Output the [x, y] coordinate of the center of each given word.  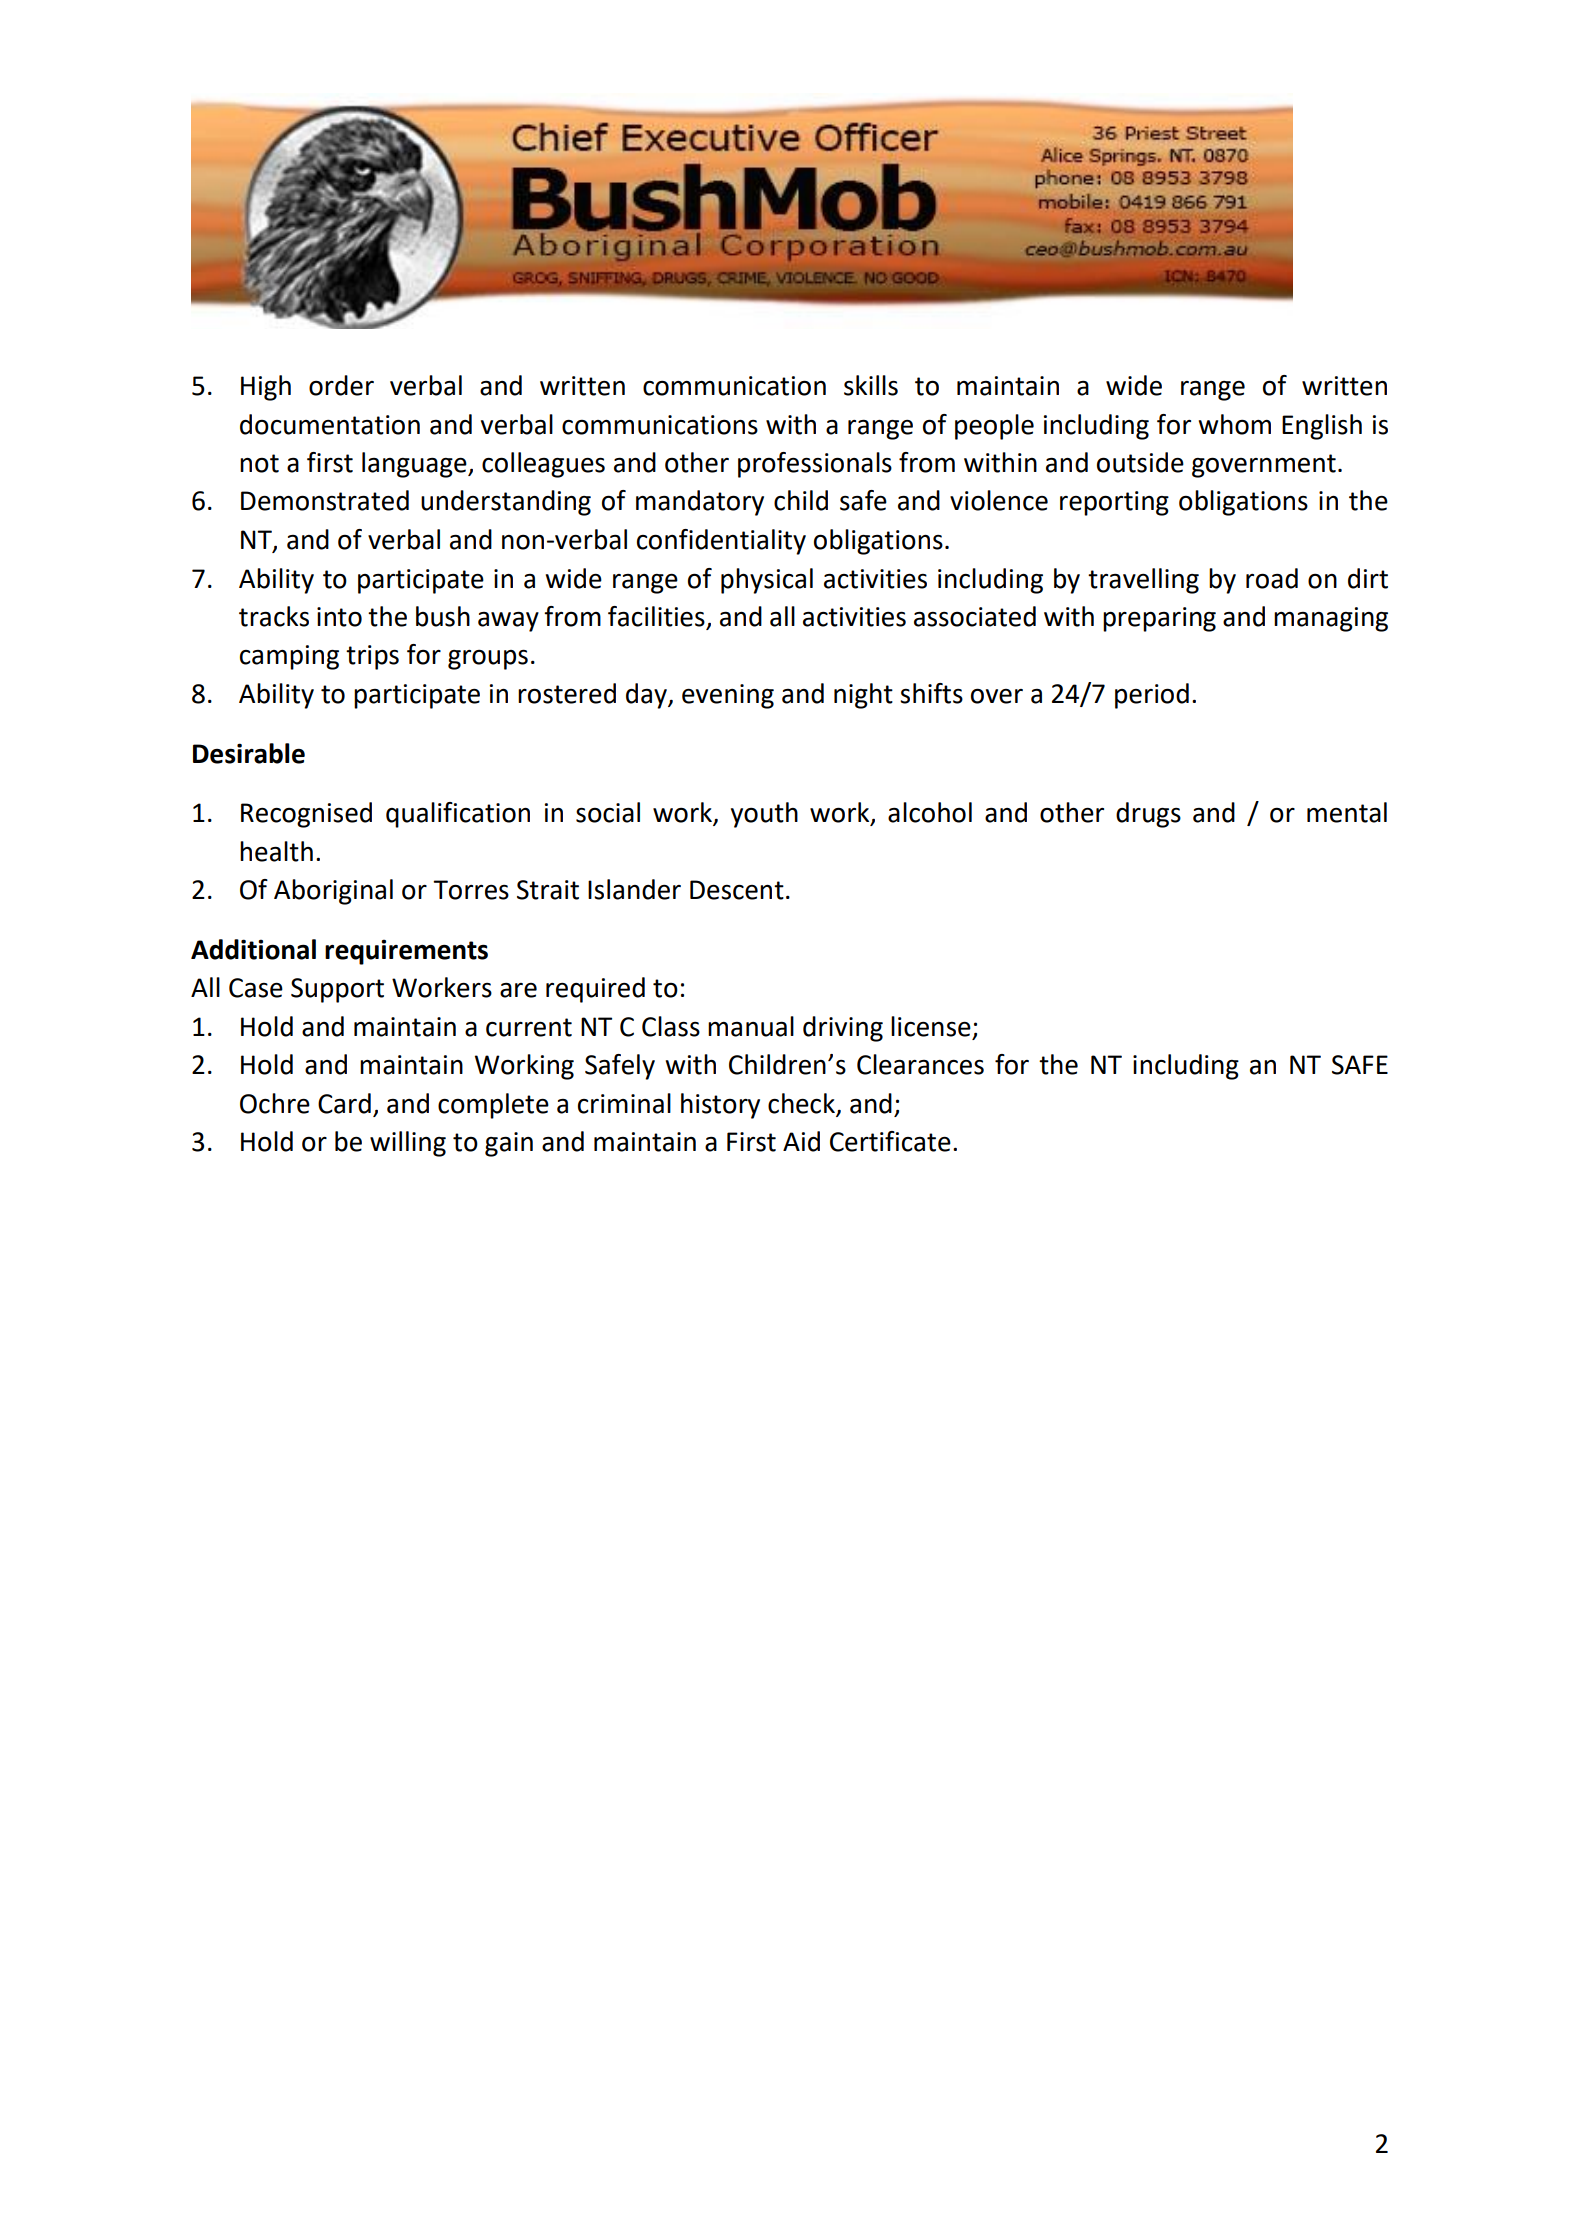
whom [1235, 424]
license [931, 1026]
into [339, 617]
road [1272, 578]
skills [871, 385]
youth [764, 815]
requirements [406, 952]
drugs [1148, 815]
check [801, 1103]
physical [767, 581]
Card [344, 1103]
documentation [330, 424]
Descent [737, 890]
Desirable [249, 753]
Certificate [890, 1141]
